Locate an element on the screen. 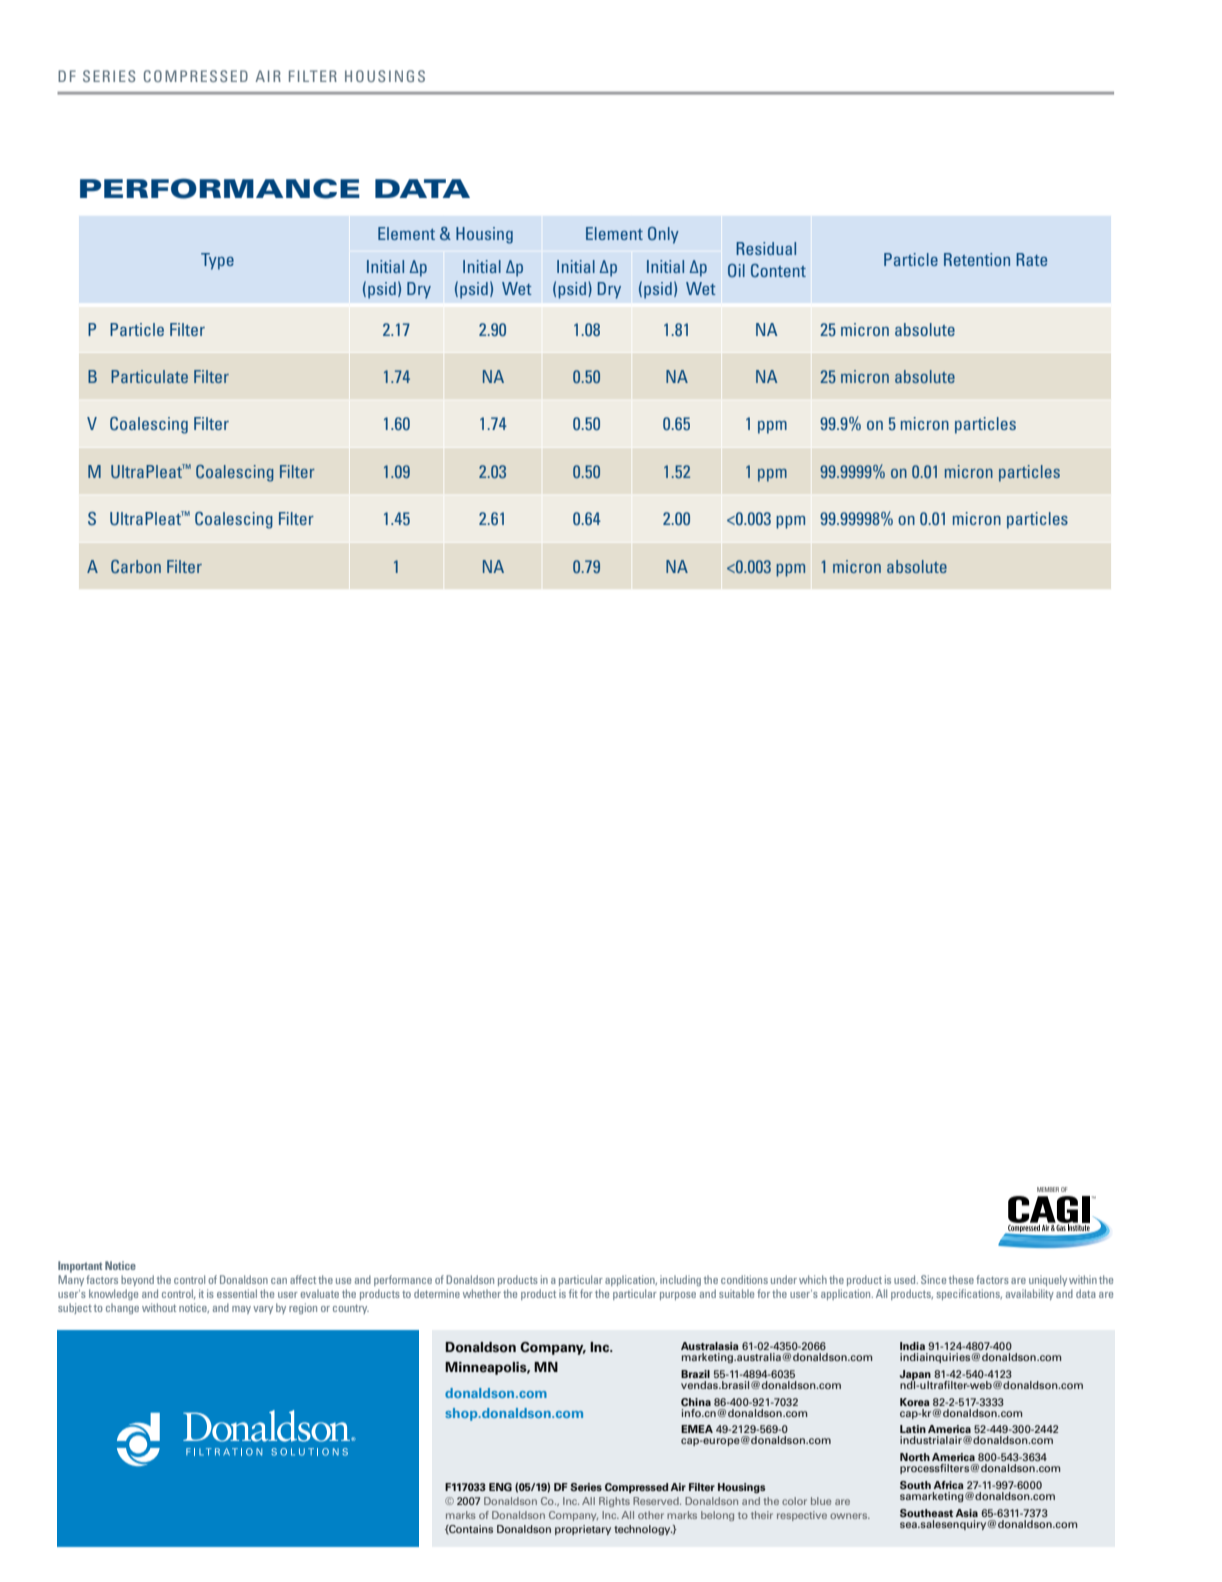  Important is located at coordinates (80, 1267).
